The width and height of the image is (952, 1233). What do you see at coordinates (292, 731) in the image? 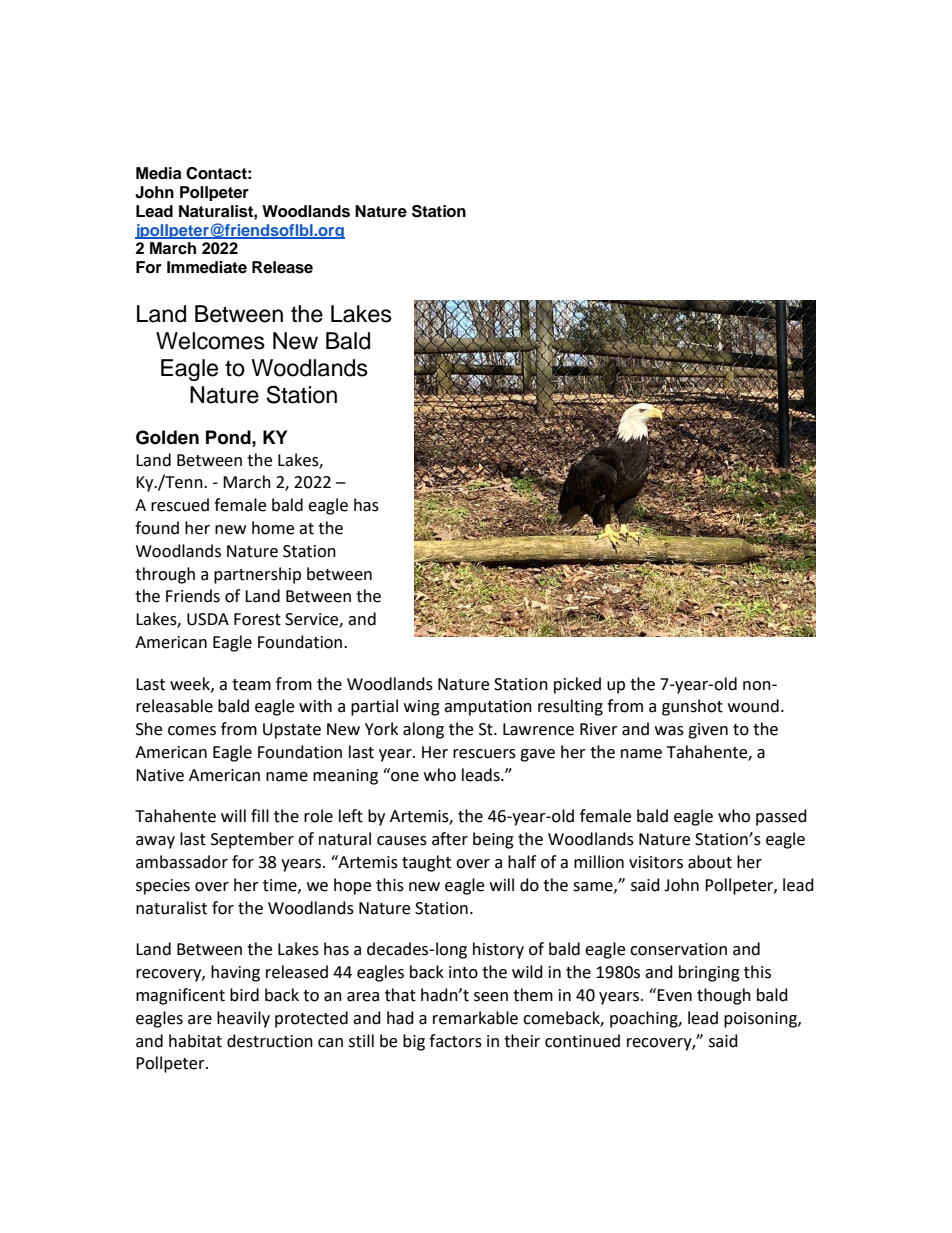
I see `Upstate` at bounding box center [292, 731].
